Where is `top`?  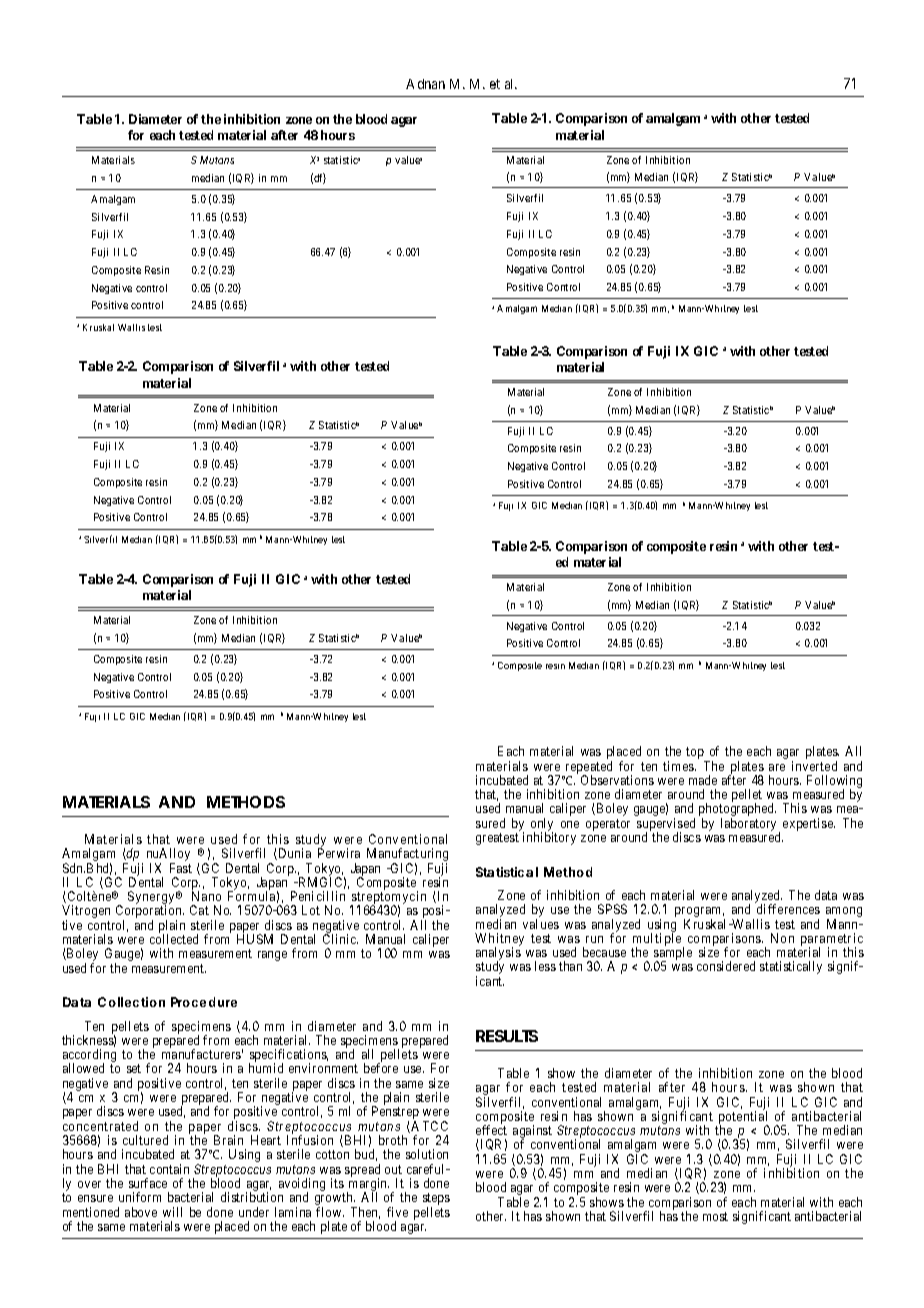
top is located at coordinates (696, 754).
